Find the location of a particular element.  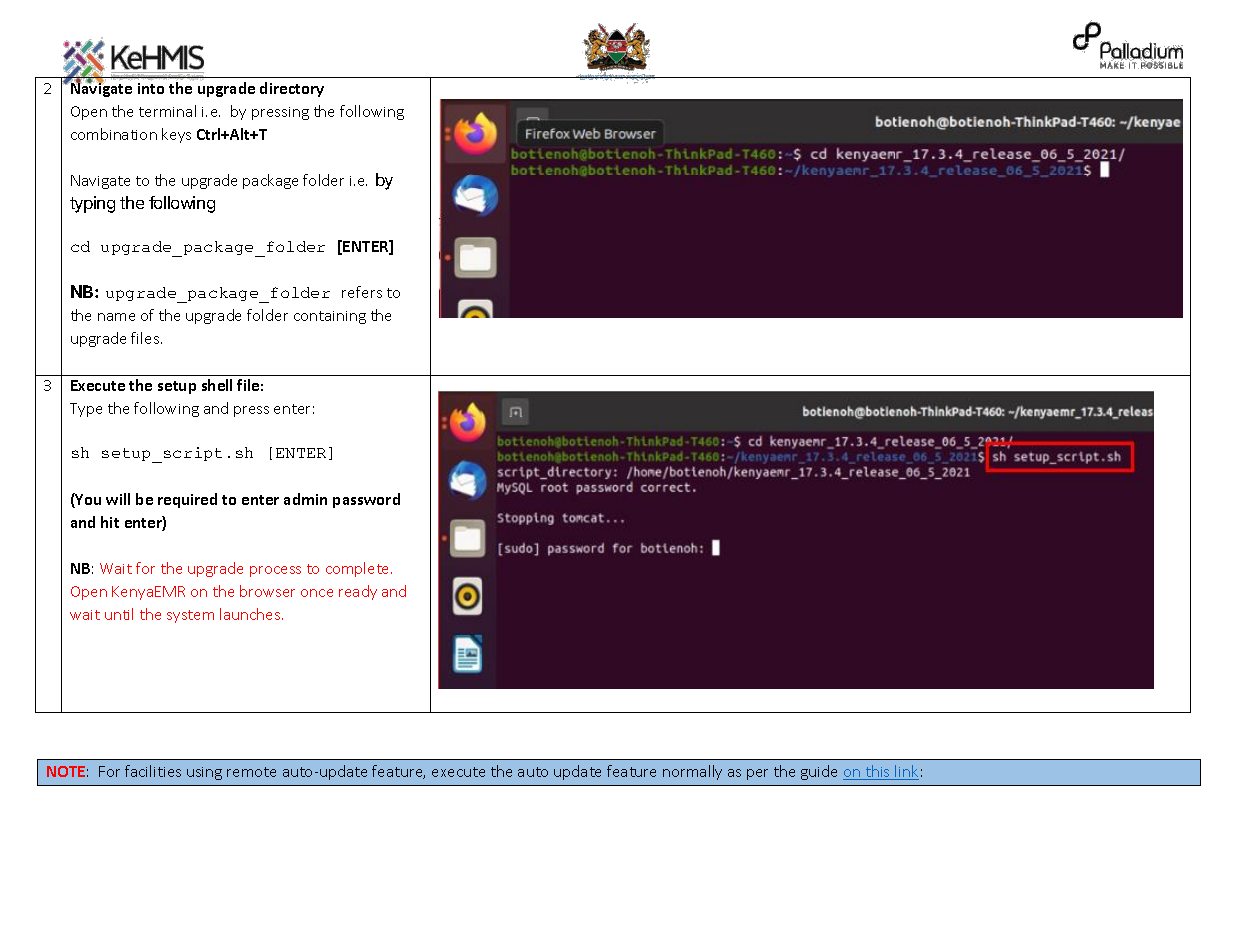

normally is located at coordinates (692, 772).
